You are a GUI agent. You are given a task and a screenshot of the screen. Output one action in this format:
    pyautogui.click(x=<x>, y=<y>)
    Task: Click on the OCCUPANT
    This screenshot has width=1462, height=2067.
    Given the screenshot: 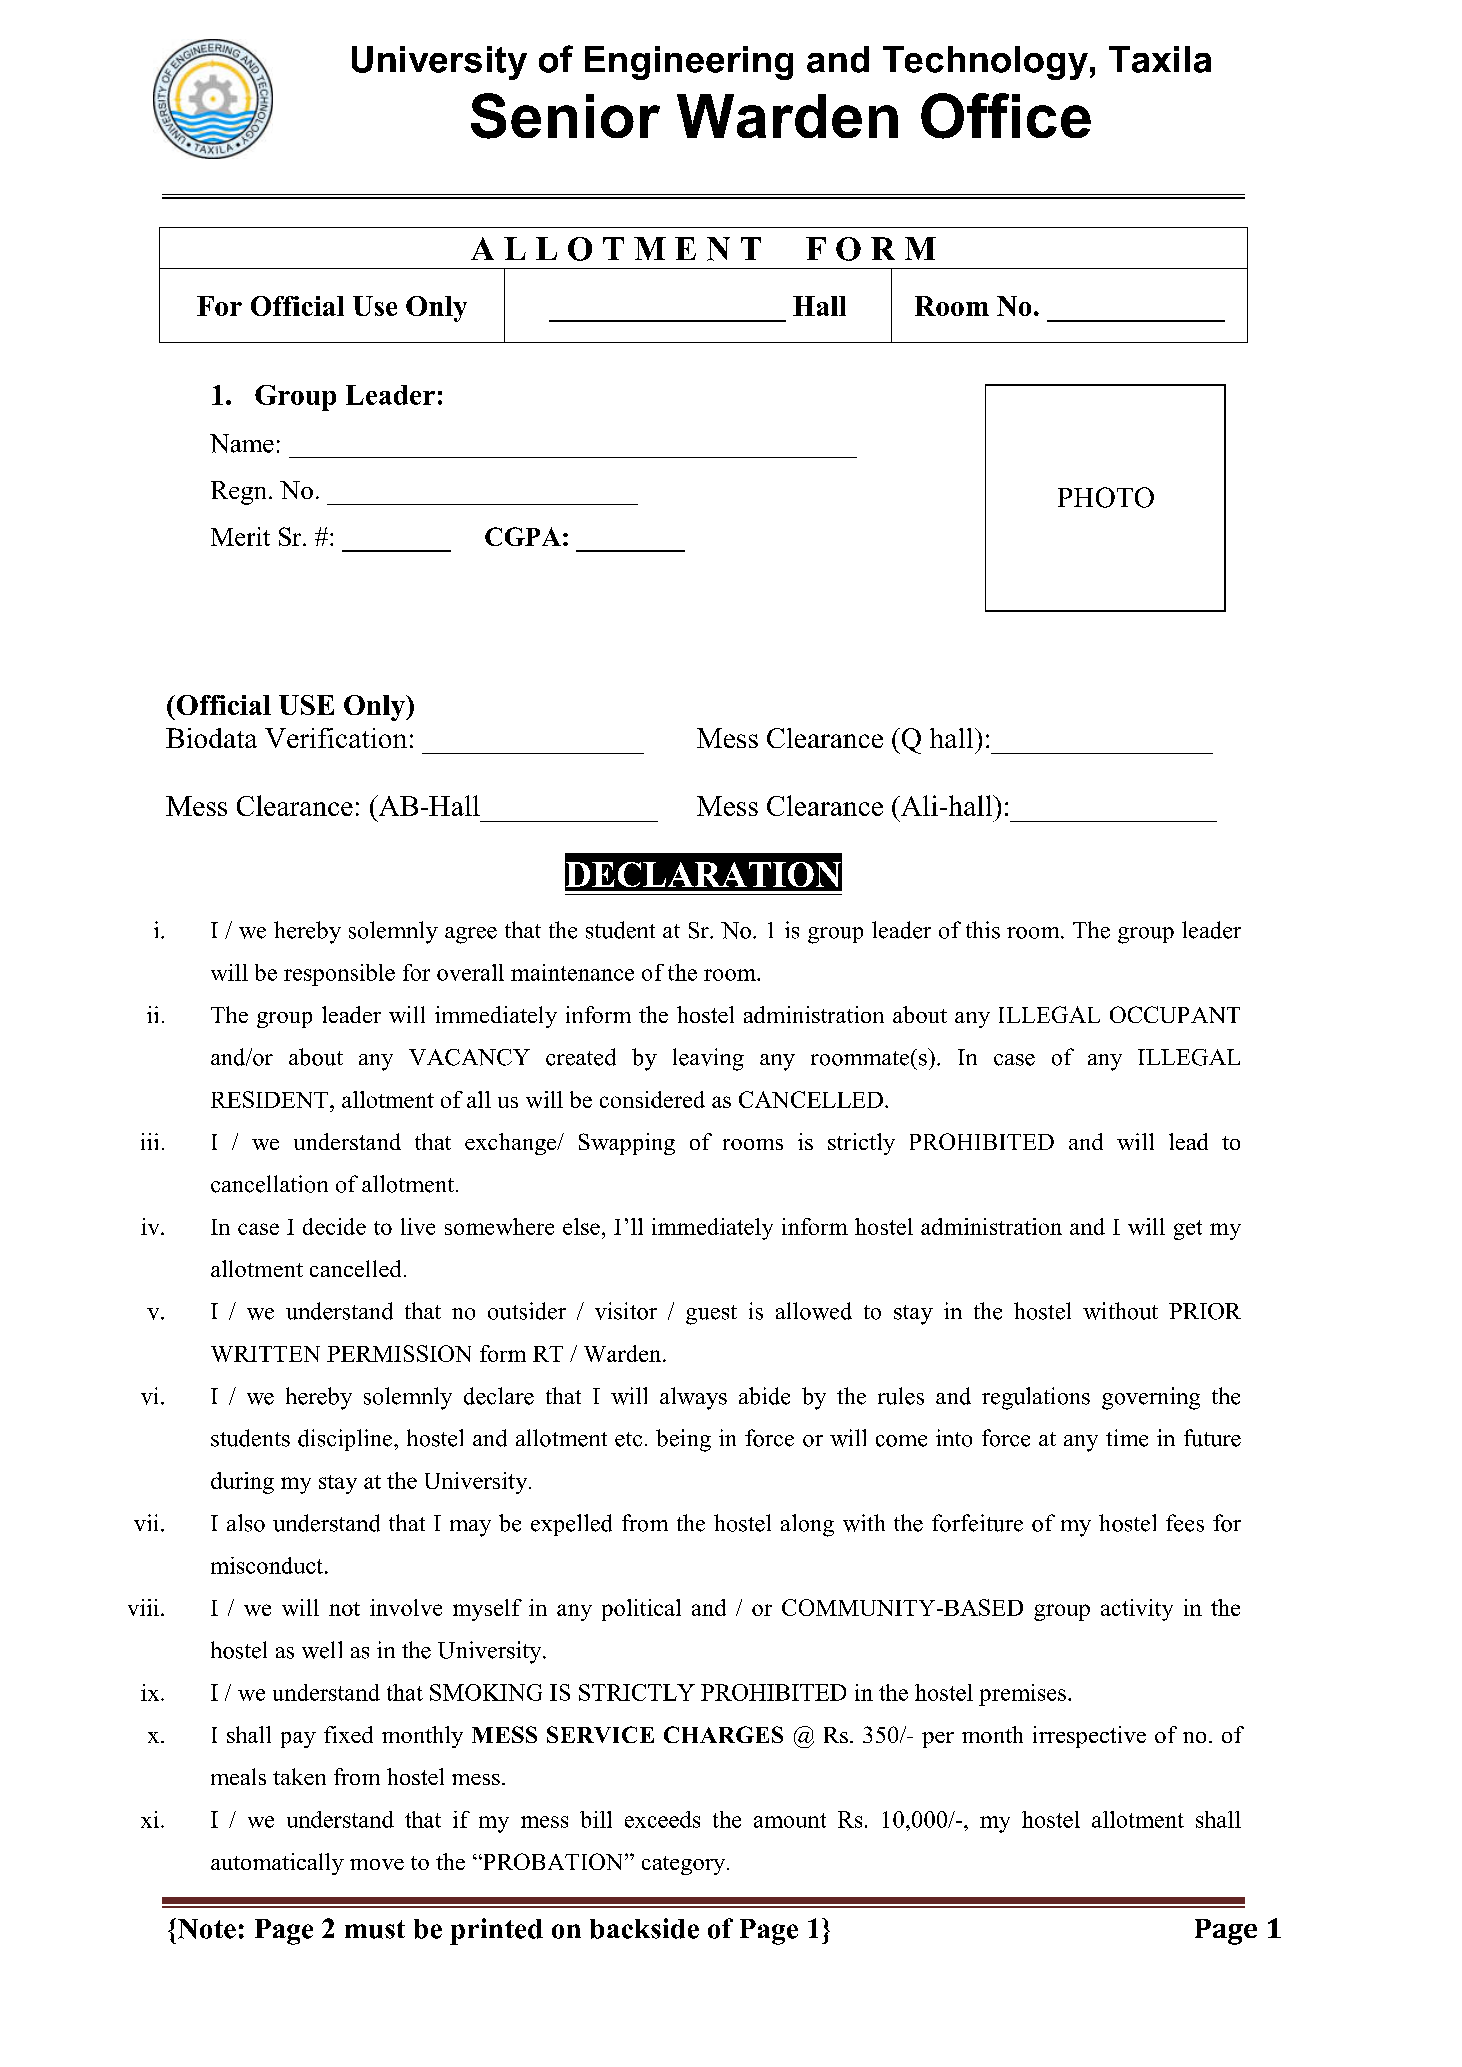 What is the action you would take?
    pyautogui.click(x=1175, y=1014)
